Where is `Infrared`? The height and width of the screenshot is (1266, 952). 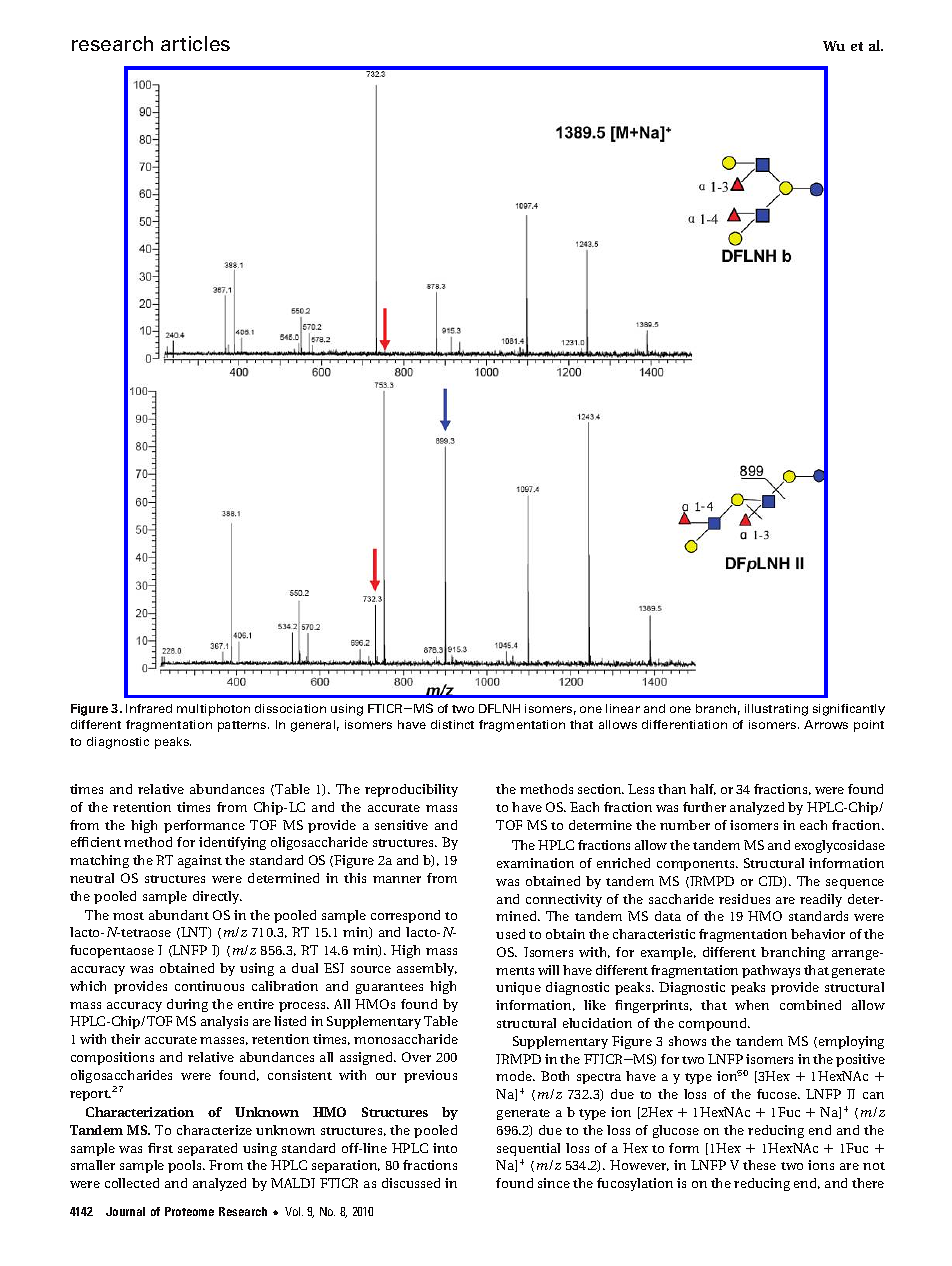
Infrared is located at coordinates (149, 708).
